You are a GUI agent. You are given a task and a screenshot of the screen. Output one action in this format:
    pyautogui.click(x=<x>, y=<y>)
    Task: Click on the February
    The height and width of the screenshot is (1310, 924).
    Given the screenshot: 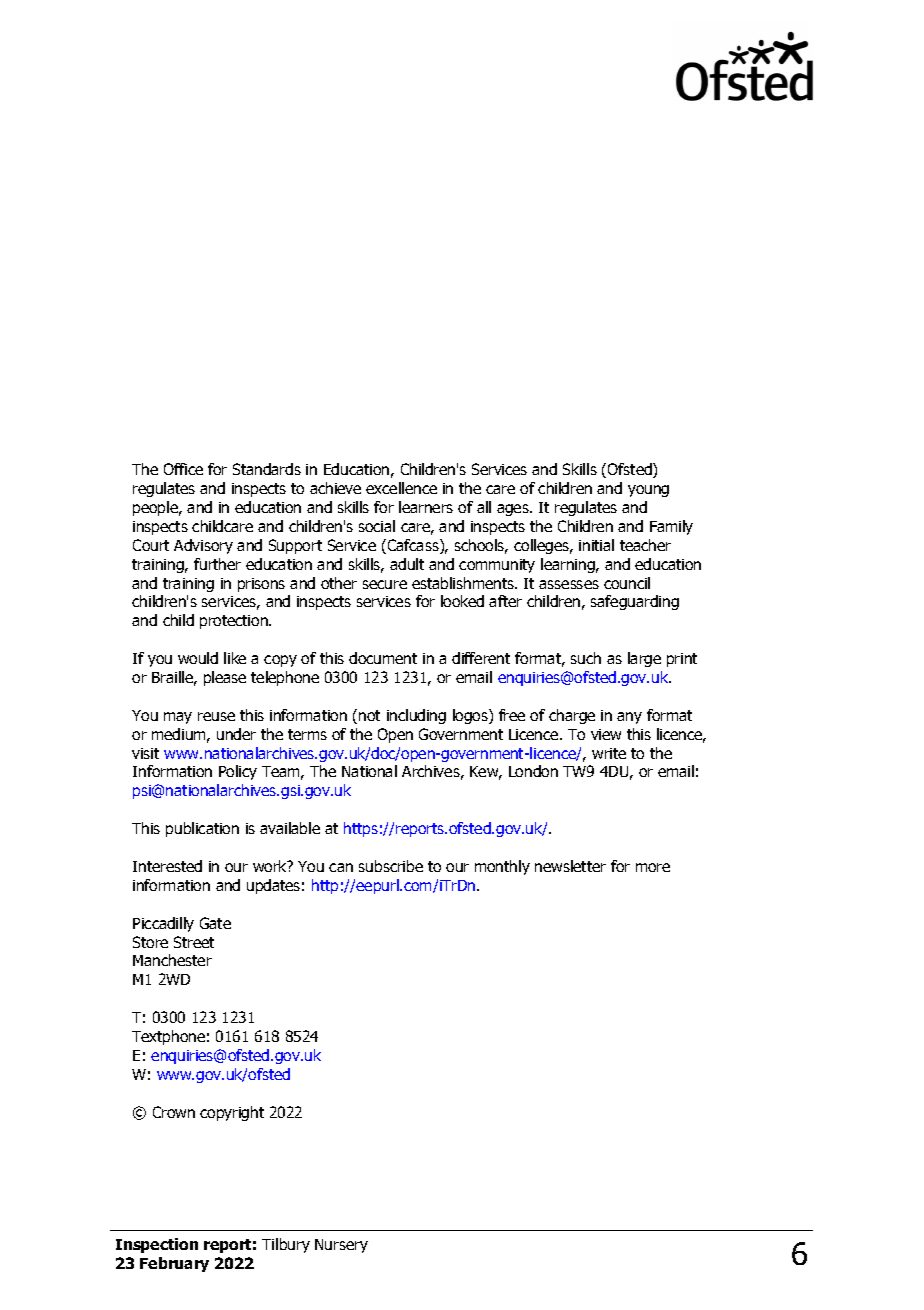 What is the action you would take?
    pyautogui.click(x=174, y=1264)
